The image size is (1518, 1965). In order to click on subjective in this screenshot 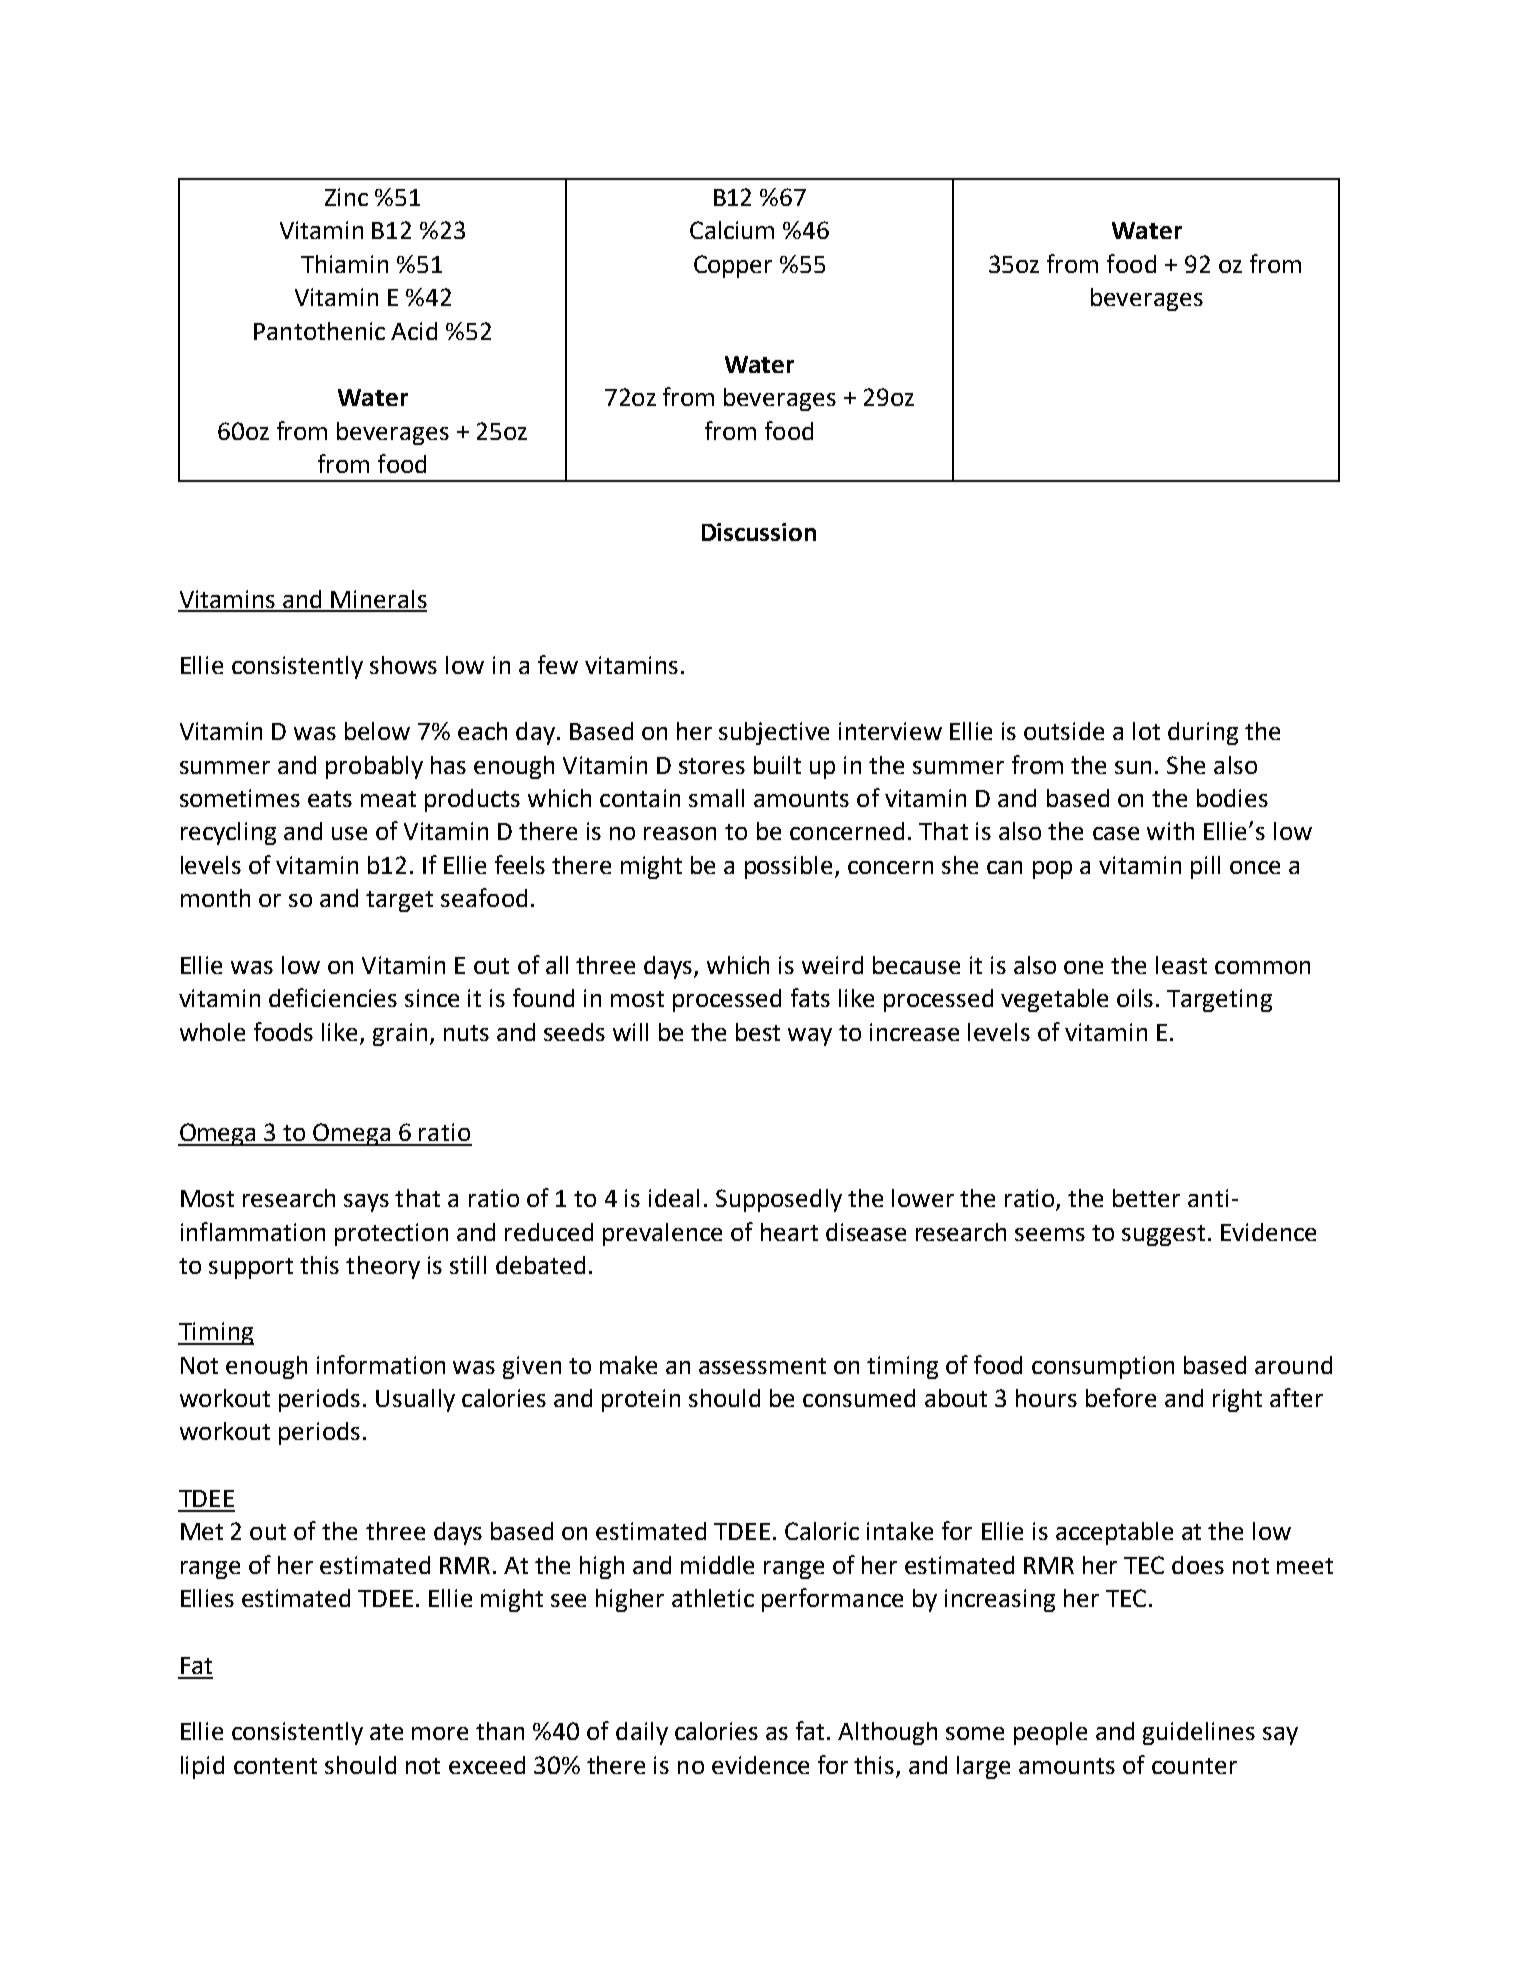, I will do `click(774, 733)`.
